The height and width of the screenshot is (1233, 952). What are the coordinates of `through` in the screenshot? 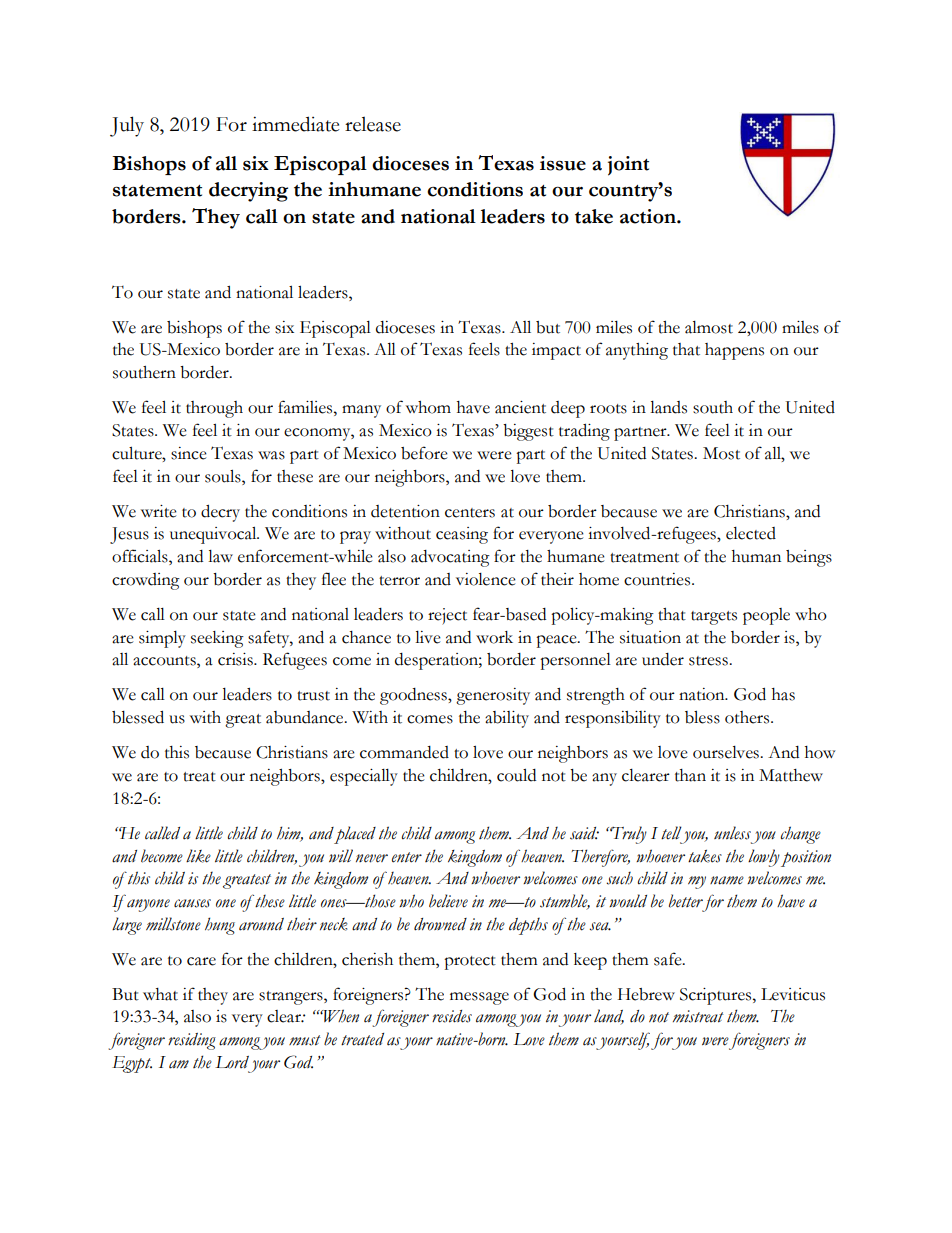 It's located at (214, 409).
